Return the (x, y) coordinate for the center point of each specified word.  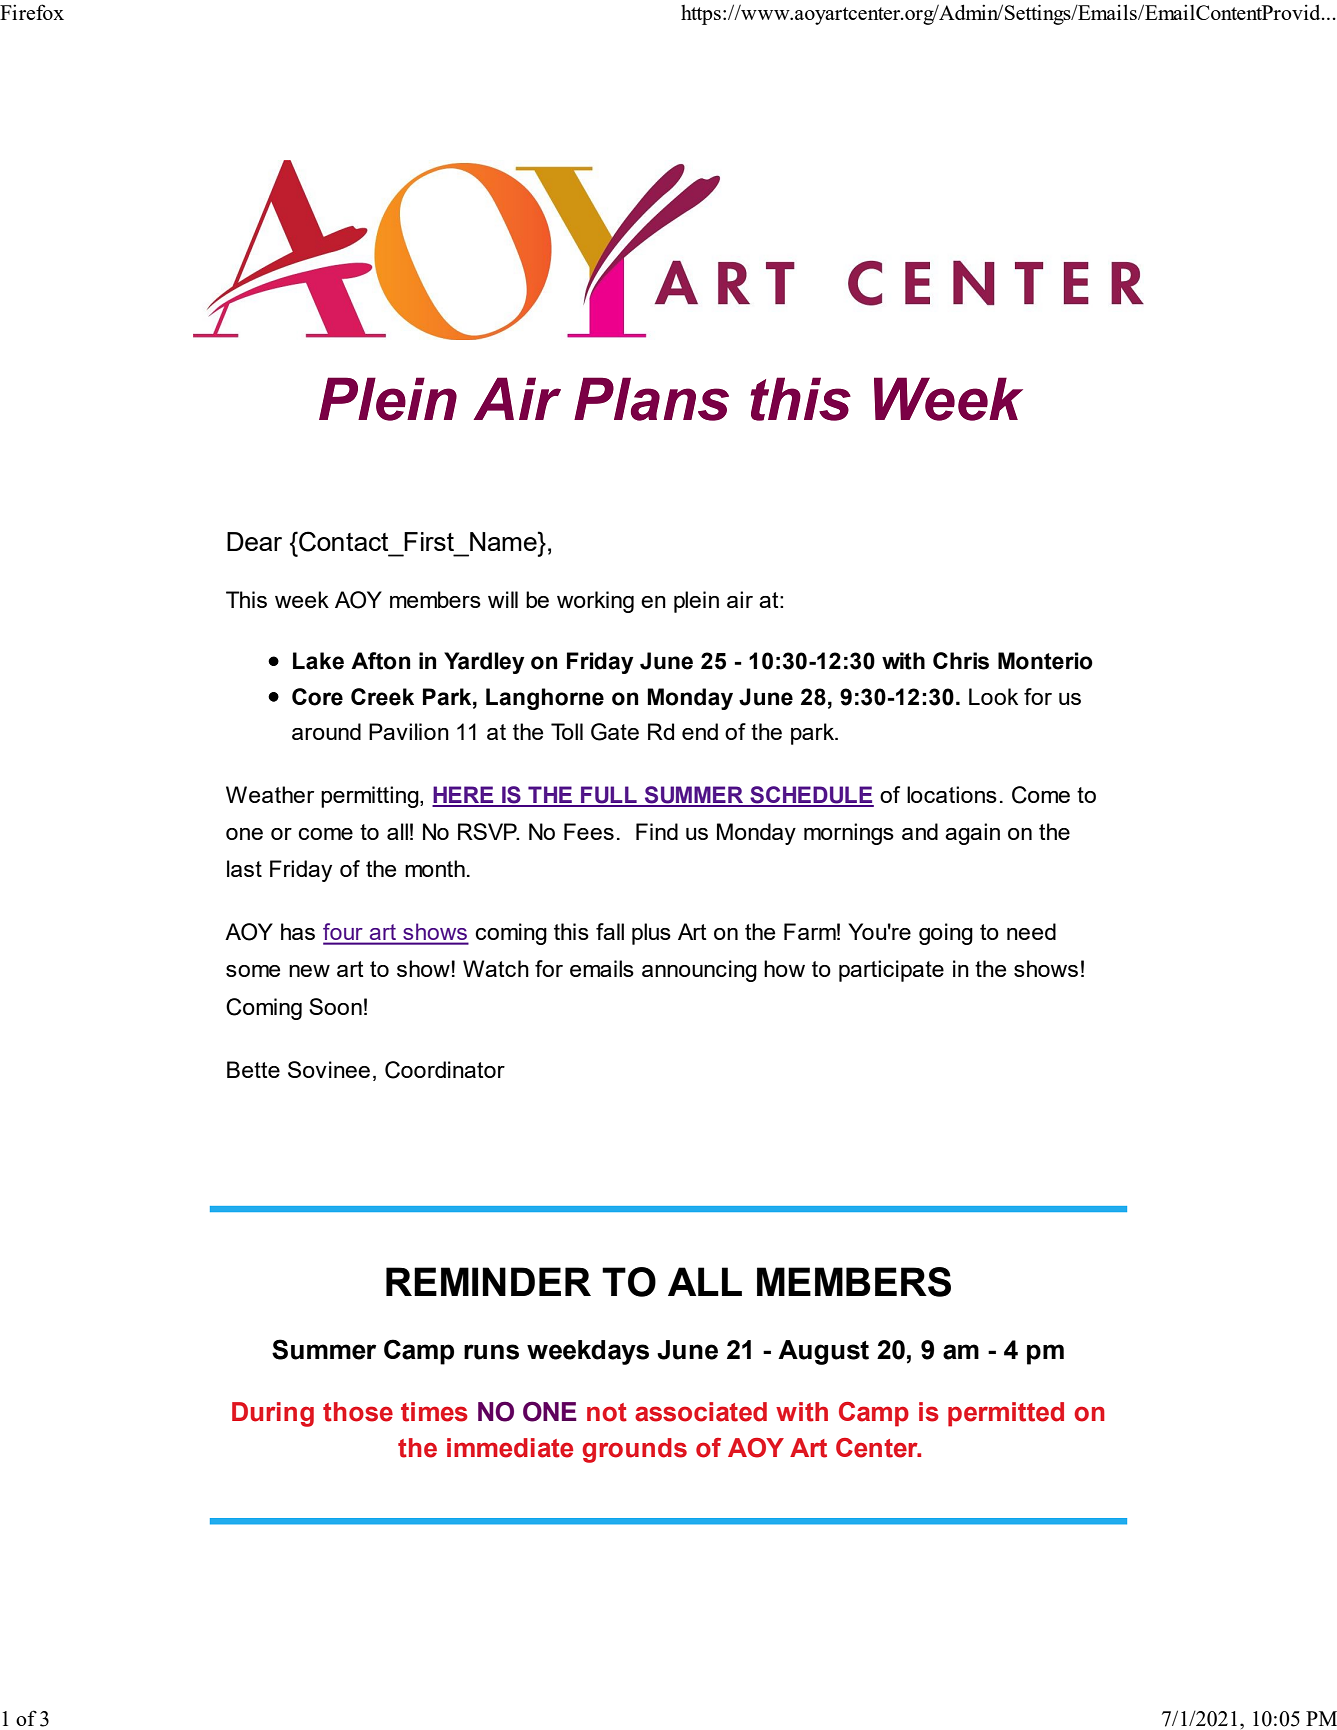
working (595, 602)
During (273, 1414)
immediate (510, 1448)
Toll (567, 731)
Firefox (32, 12)
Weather (270, 794)
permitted (1006, 1414)
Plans (651, 399)
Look (993, 696)
